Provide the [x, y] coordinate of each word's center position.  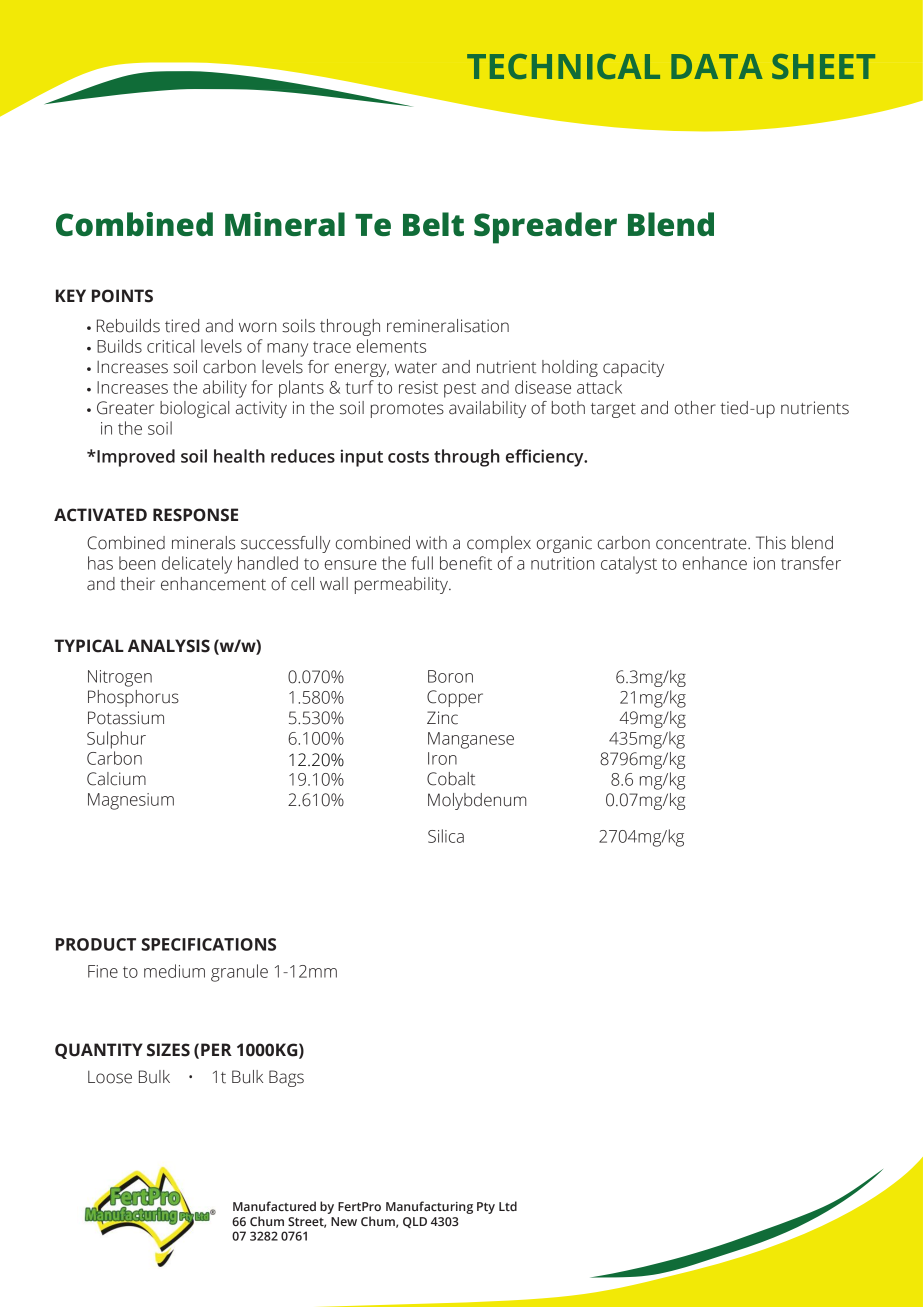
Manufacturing [429, 1207]
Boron [450, 676]
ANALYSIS [169, 646]
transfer [811, 563]
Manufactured [274, 1206]
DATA [717, 66]
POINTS [122, 296]
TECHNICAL [563, 67]
